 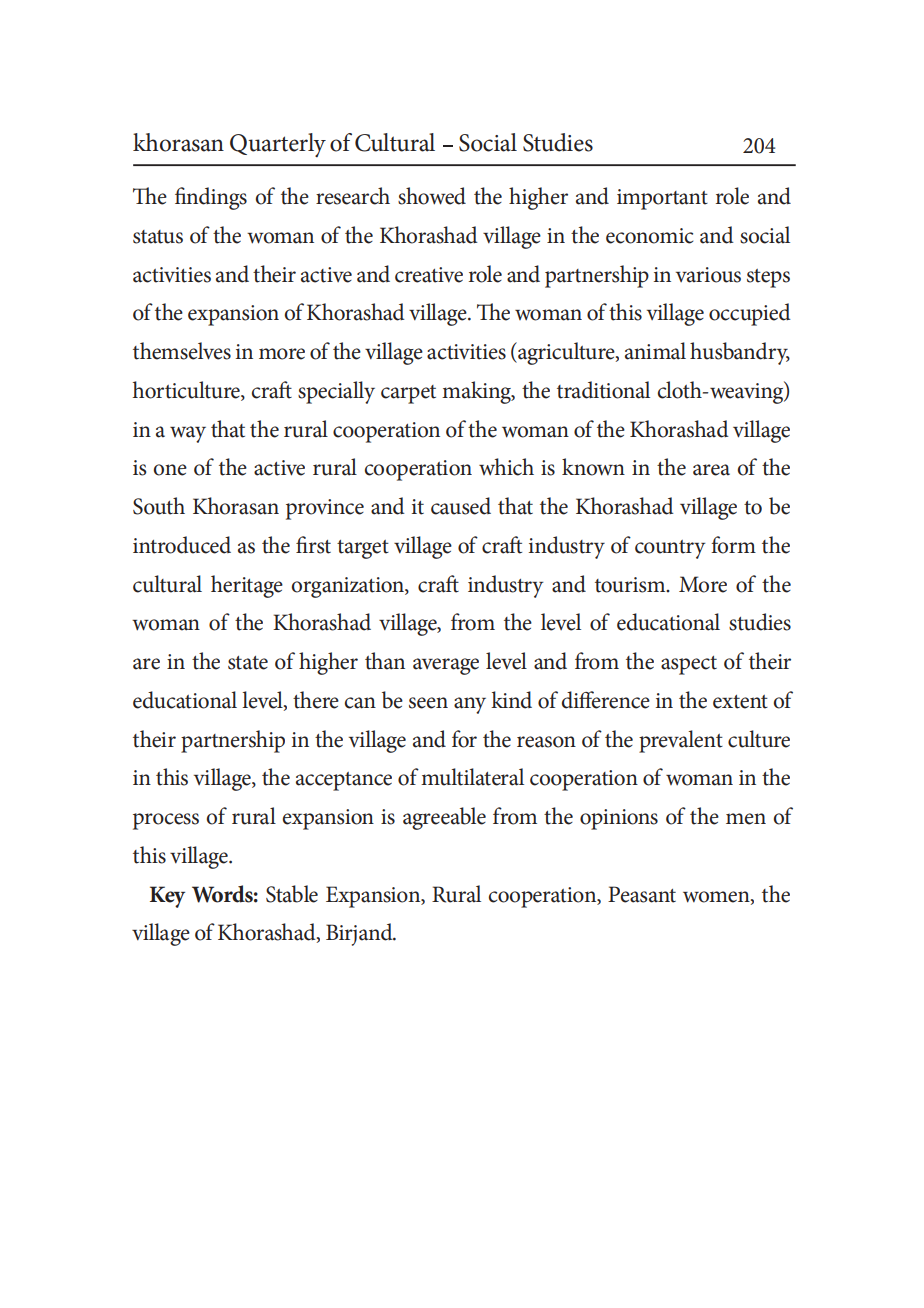 I want to click on agreeable, so click(x=444, y=818).
